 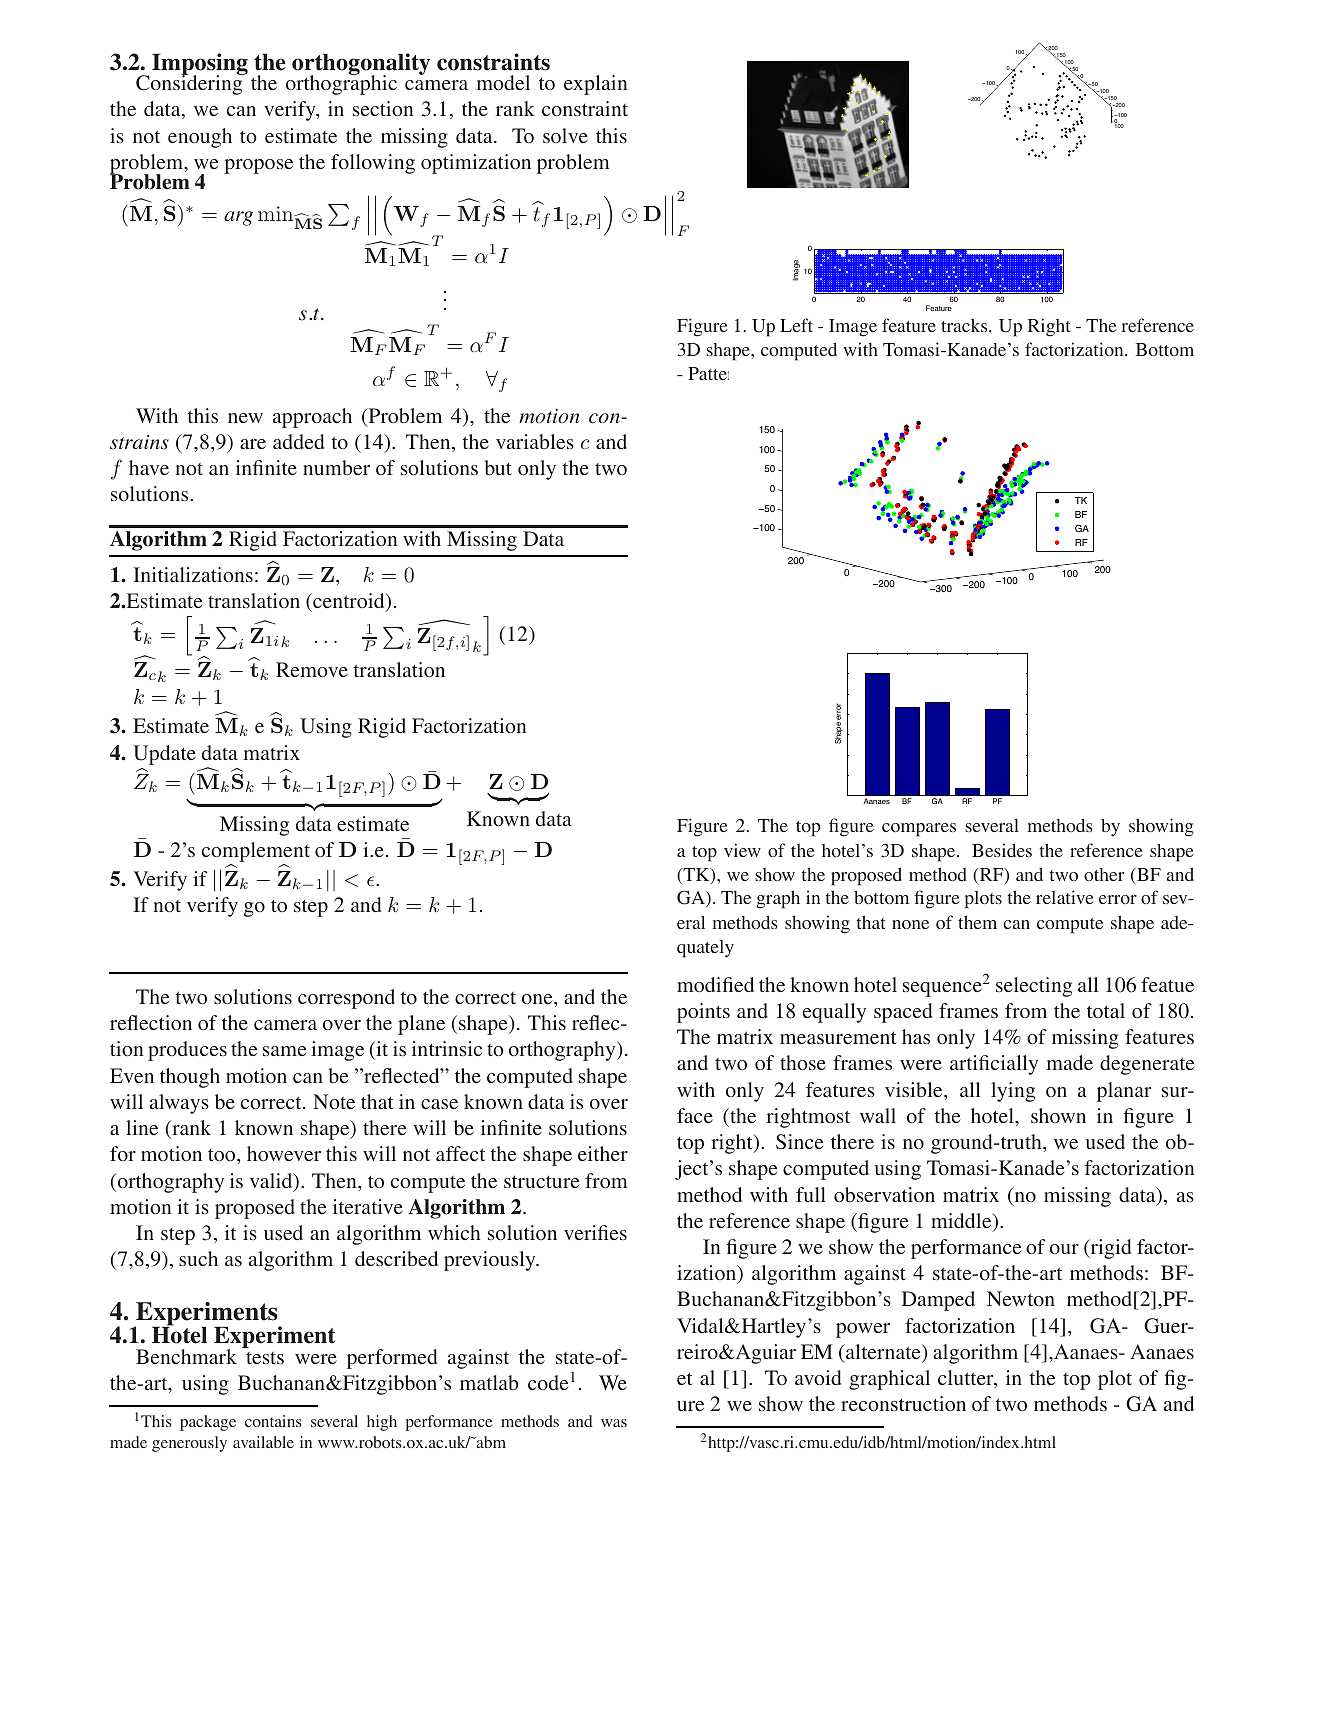 What do you see at coordinates (965, 325) in the screenshot?
I see `tracks` at bounding box center [965, 325].
